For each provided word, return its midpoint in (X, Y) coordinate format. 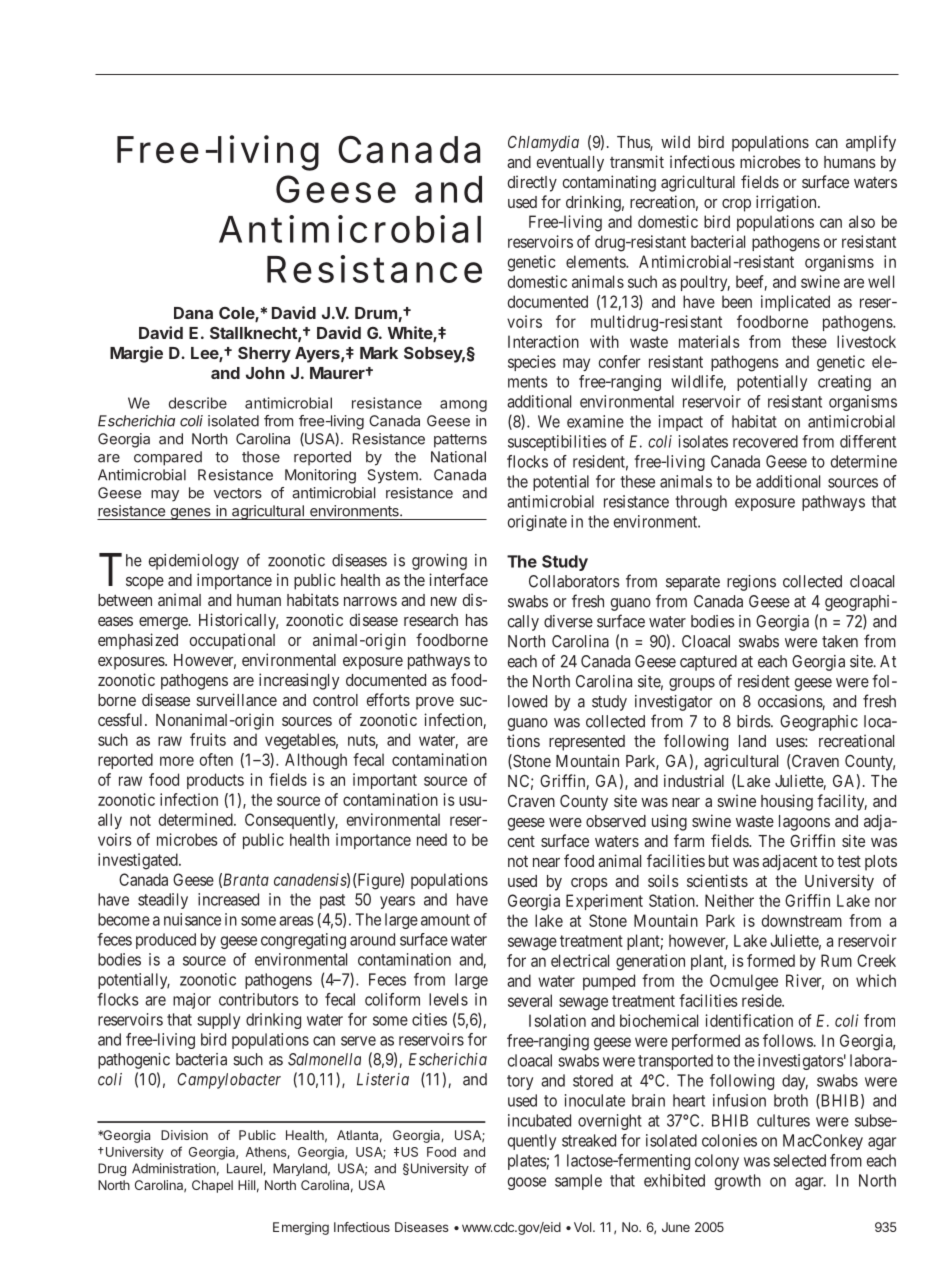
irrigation (787, 203)
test (849, 861)
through (701, 503)
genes (190, 514)
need (432, 839)
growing (439, 562)
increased (228, 899)
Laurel (245, 1169)
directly (532, 183)
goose (527, 1183)
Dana (193, 313)
